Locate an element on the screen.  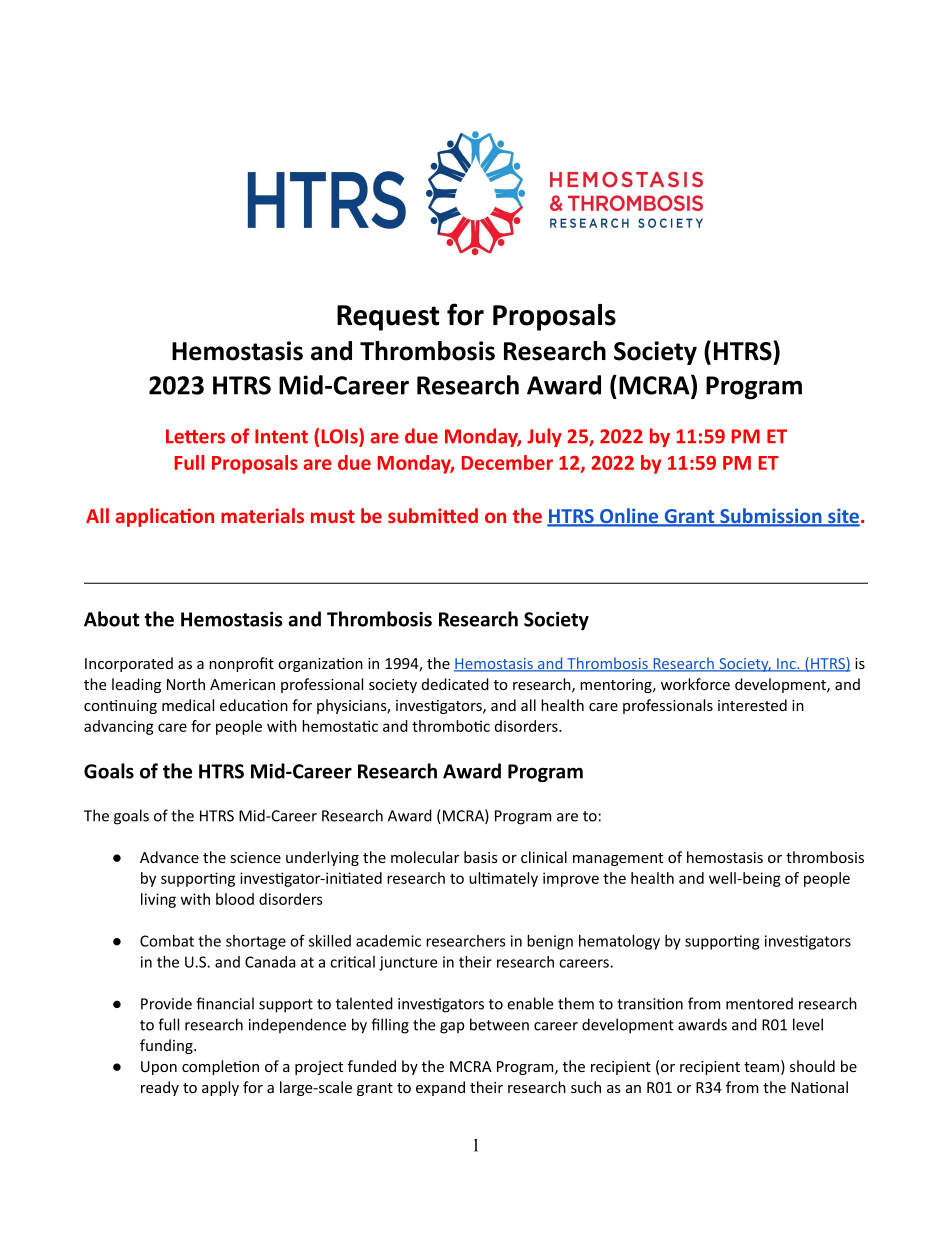
December is located at coordinates (507, 462).
